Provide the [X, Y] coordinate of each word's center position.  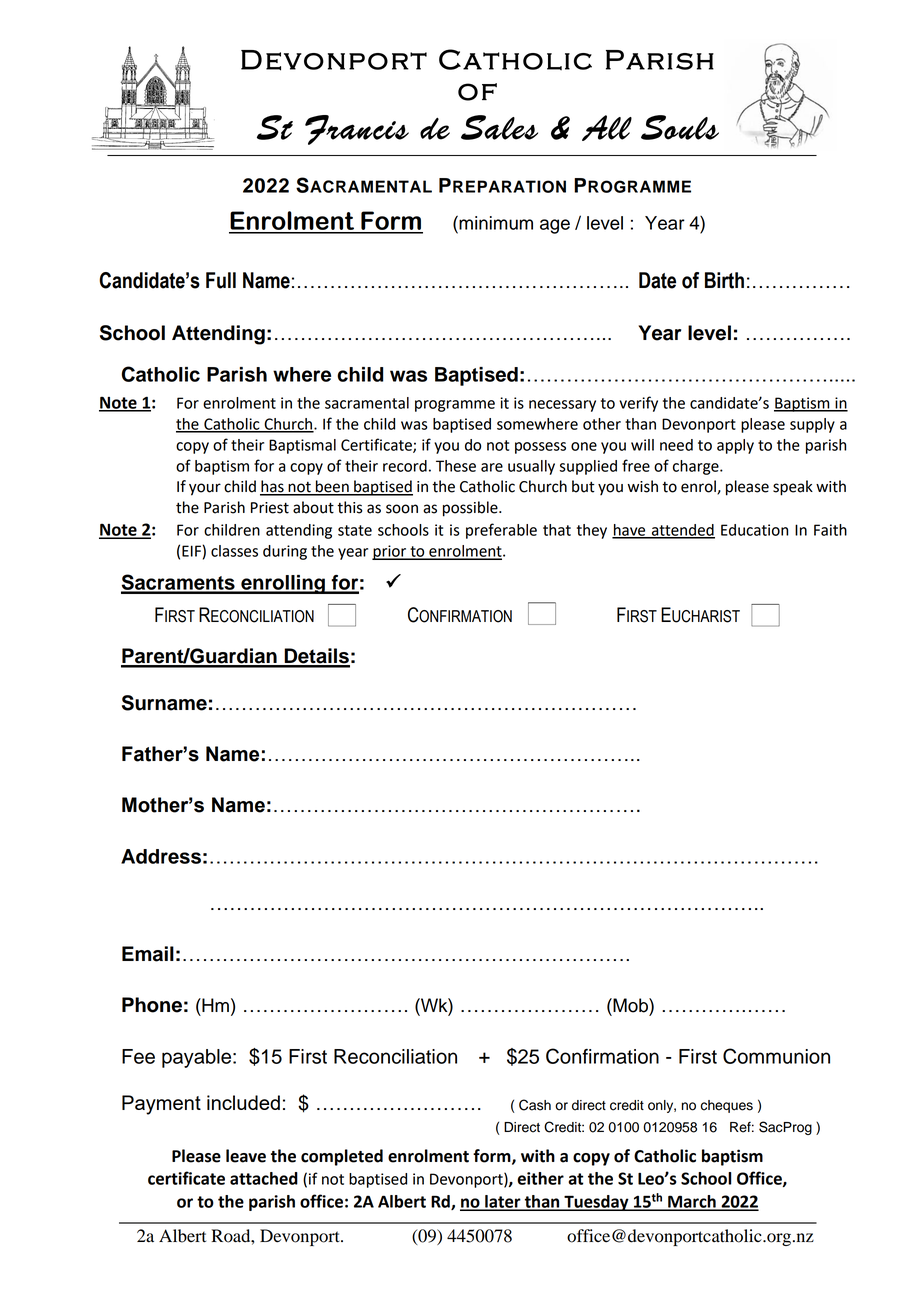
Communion [776, 1056]
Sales [499, 127]
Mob [630, 1005]
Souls [680, 127]
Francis [357, 130]
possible [471, 509]
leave [246, 1156]
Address [161, 856]
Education [754, 530]
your [205, 489]
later [503, 1202]
